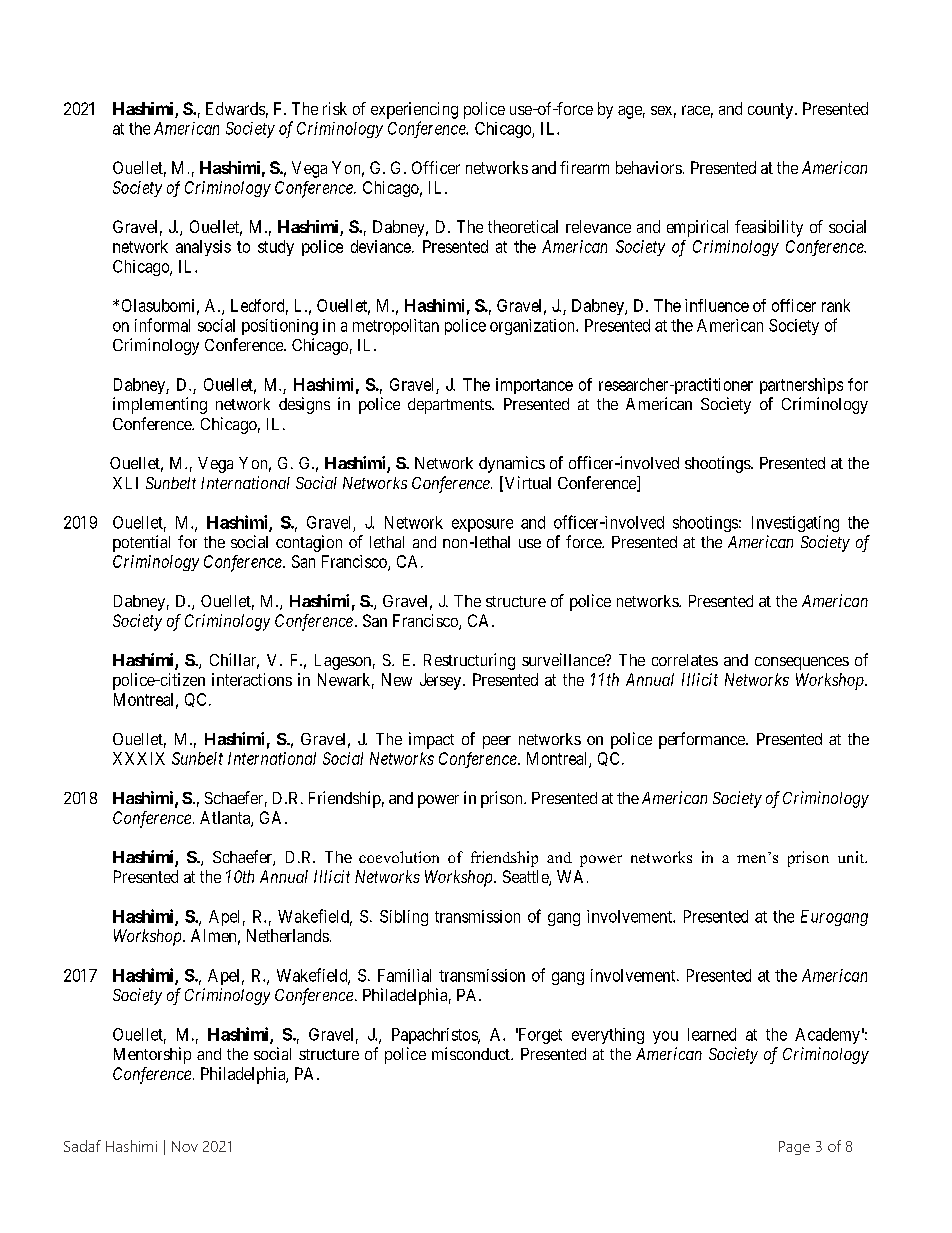  What do you see at coordinates (185, 1146) in the screenshot?
I see `Nov` at bounding box center [185, 1146].
